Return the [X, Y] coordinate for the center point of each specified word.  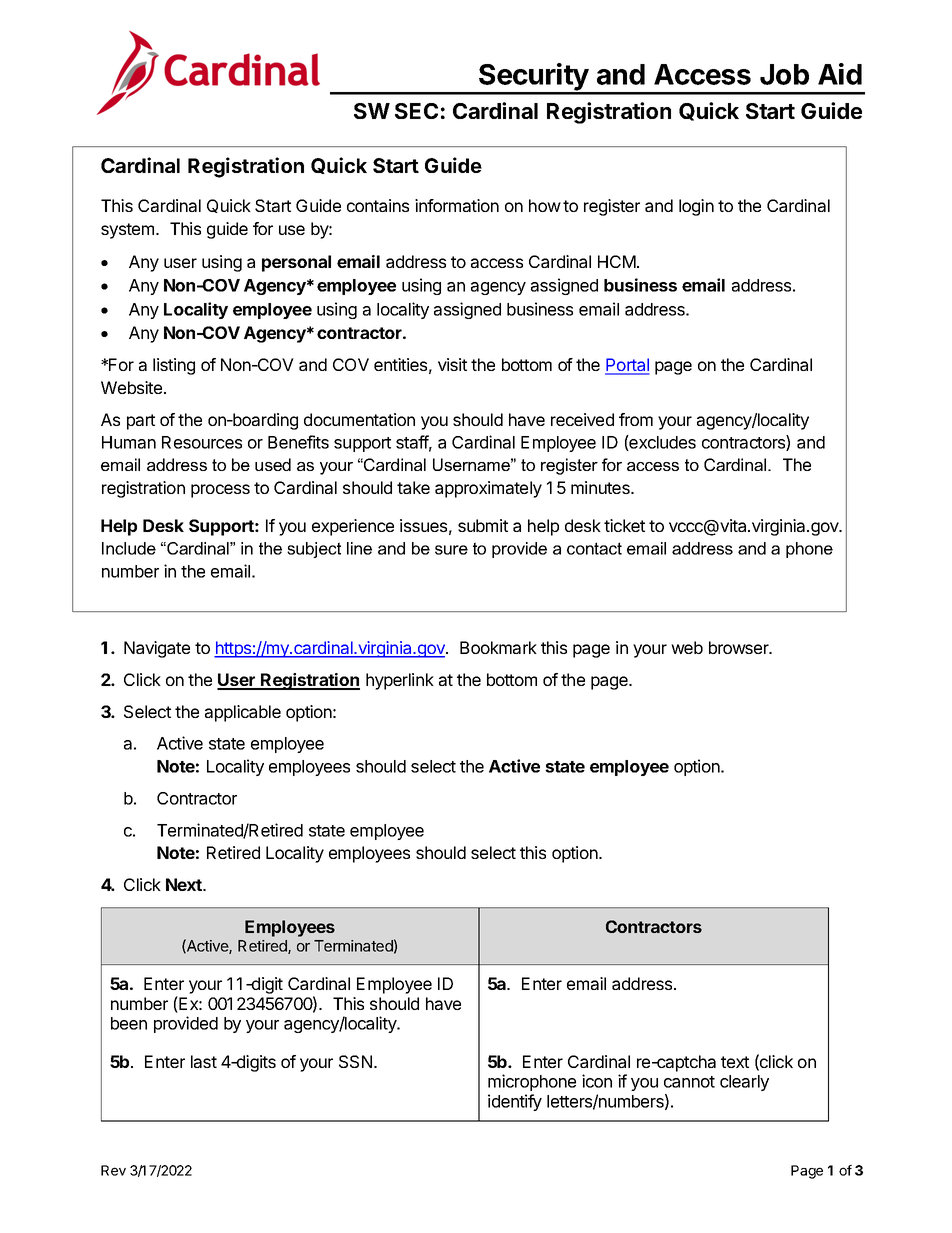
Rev [113, 1170]
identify [515, 1102]
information [457, 205]
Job [784, 74]
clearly [744, 1083]
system [127, 231]
